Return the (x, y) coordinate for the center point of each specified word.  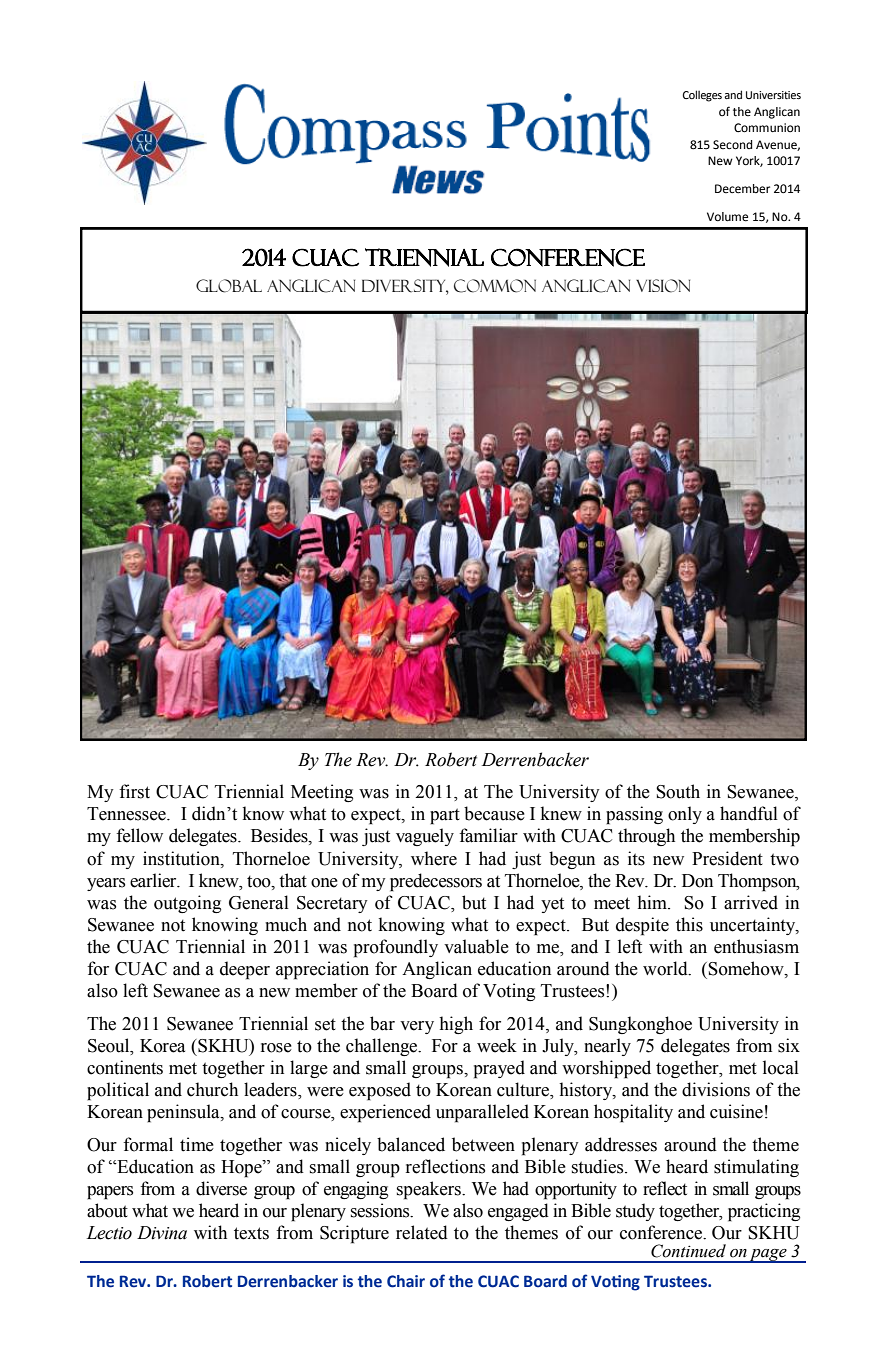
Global (229, 286)
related (422, 1232)
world (666, 968)
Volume (727, 217)
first (134, 791)
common (495, 286)
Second (732, 145)
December (742, 189)
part (445, 816)
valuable (476, 946)
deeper (245, 970)
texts (251, 1233)
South (678, 791)
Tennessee (127, 814)
